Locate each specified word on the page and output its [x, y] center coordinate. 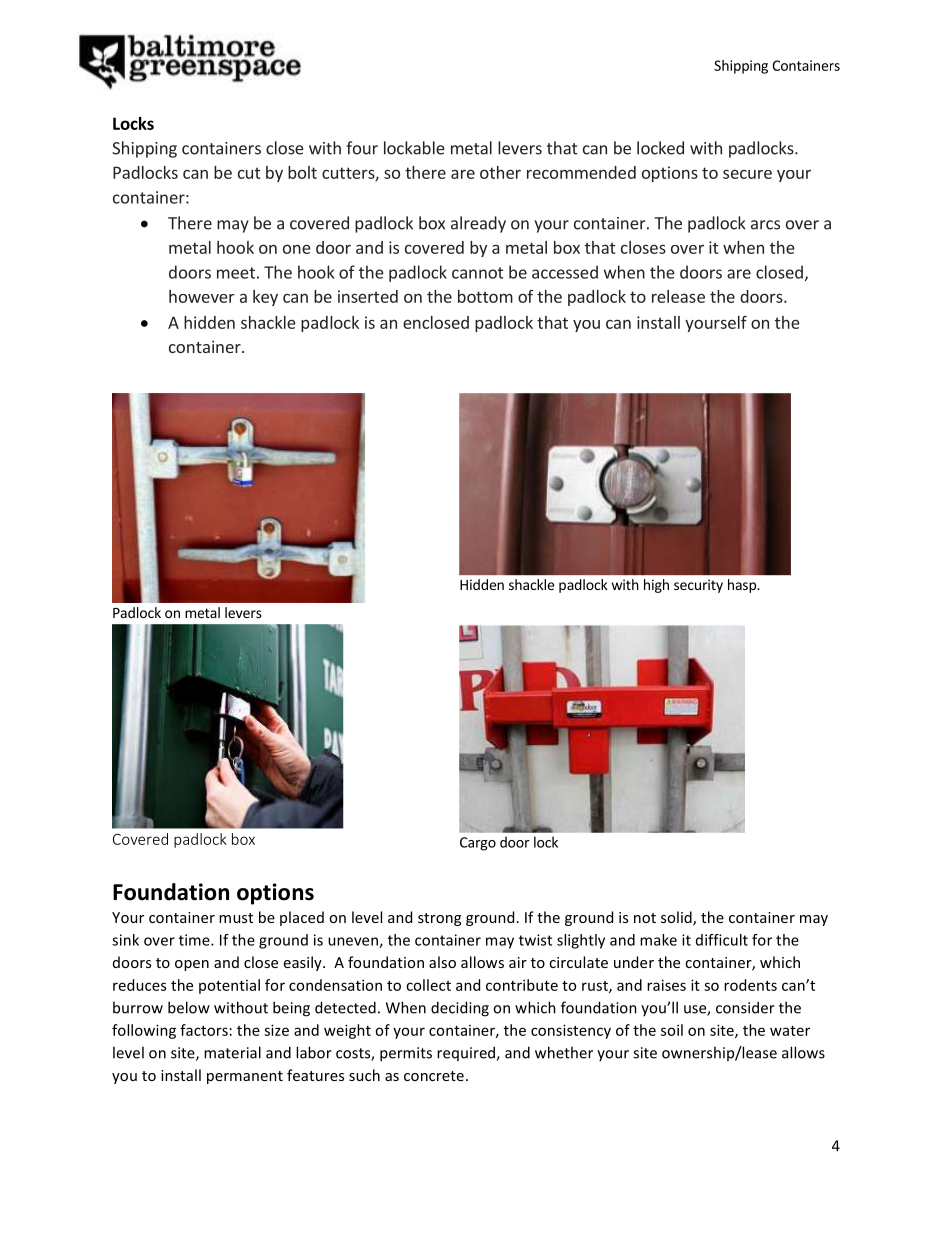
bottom [485, 296]
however [202, 296]
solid [677, 918]
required [467, 1053]
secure [747, 174]
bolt [302, 172]
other [500, 172]
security [698, 586]
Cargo [478, 844]
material [232, 1052]
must [236, 918]
